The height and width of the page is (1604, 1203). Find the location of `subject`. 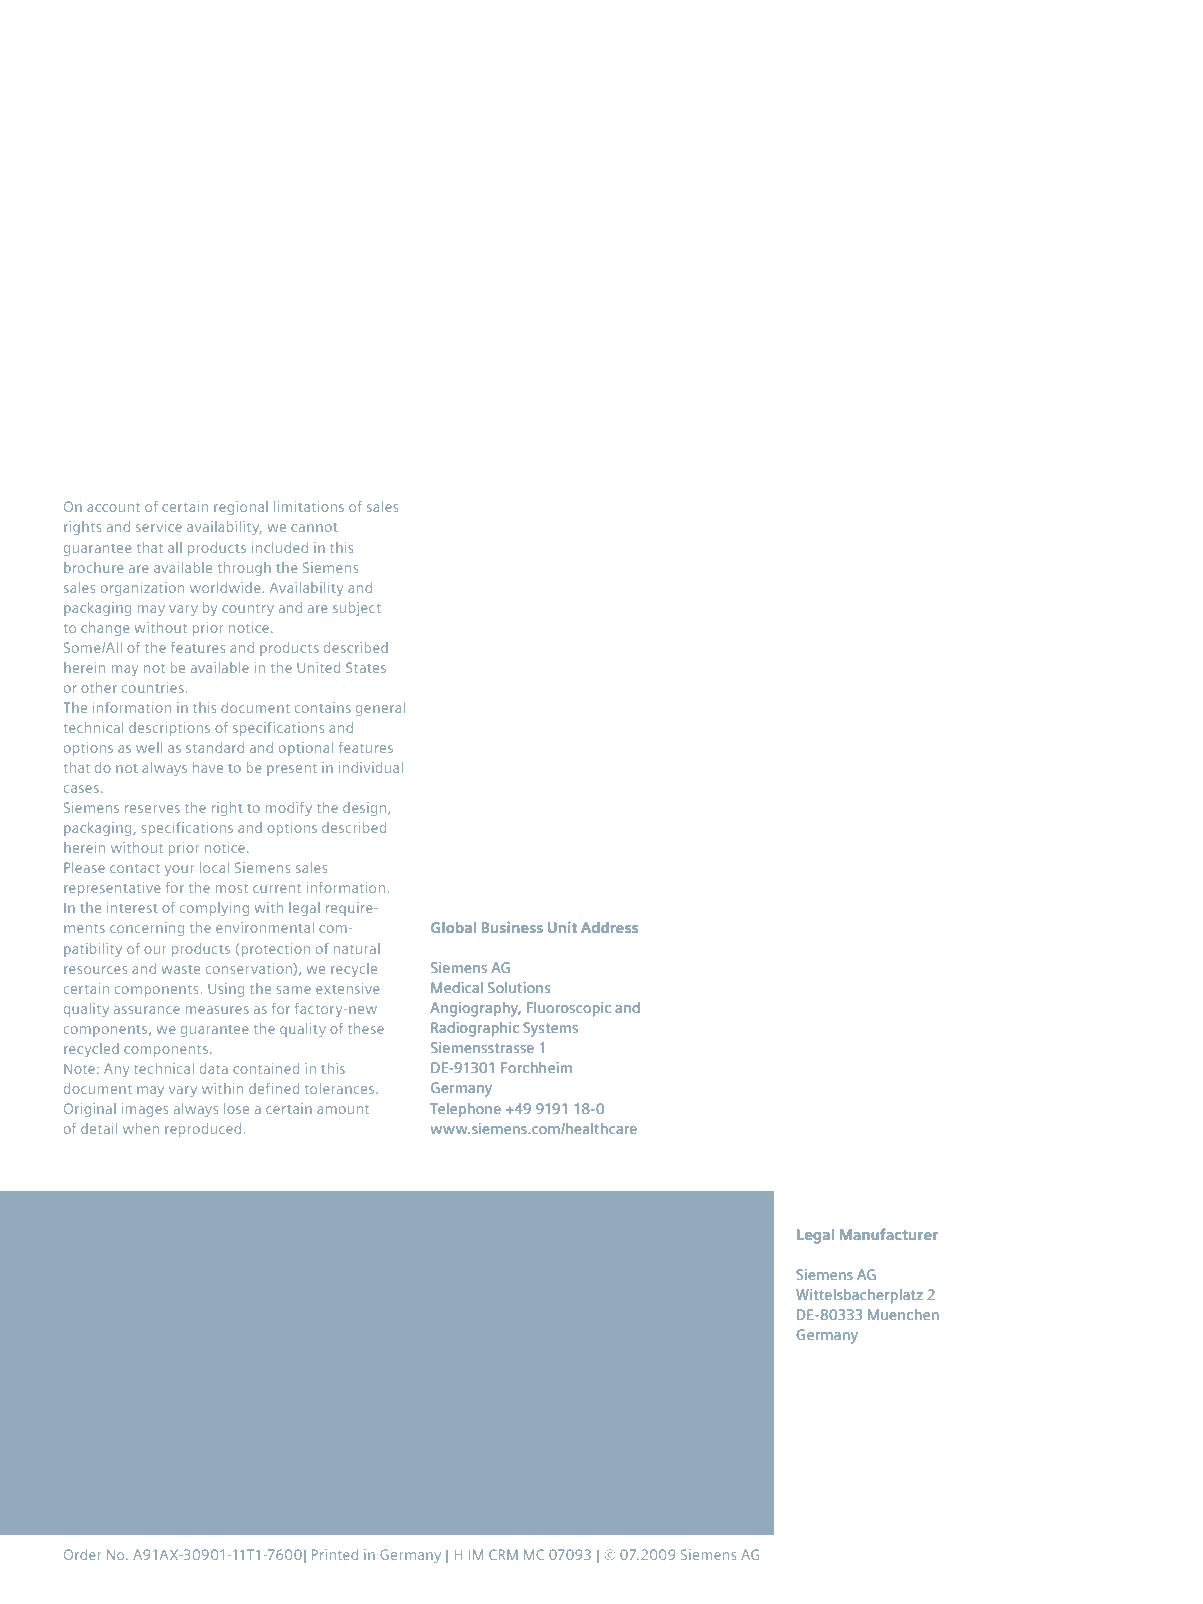

subject is located at coordinates (357, 609).
